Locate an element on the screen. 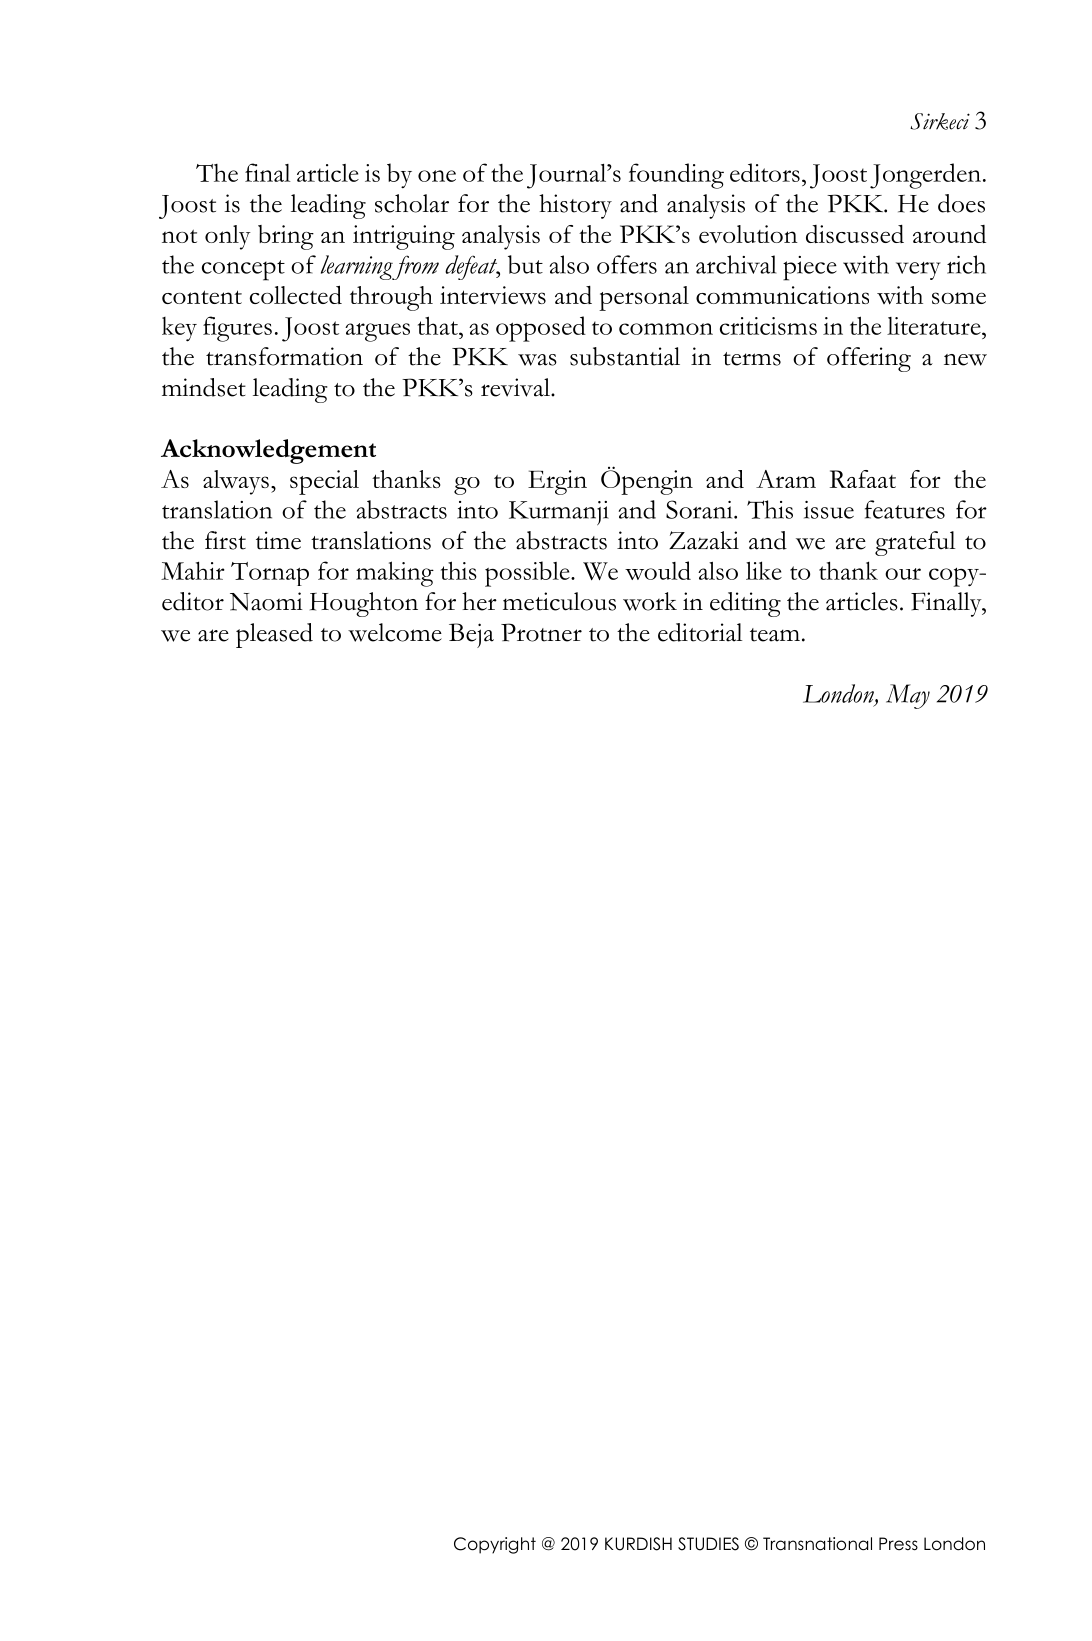 Image resolution: width=1092 pixels, height=1641 pixels. Press is located at coordinates (898, 1544).
